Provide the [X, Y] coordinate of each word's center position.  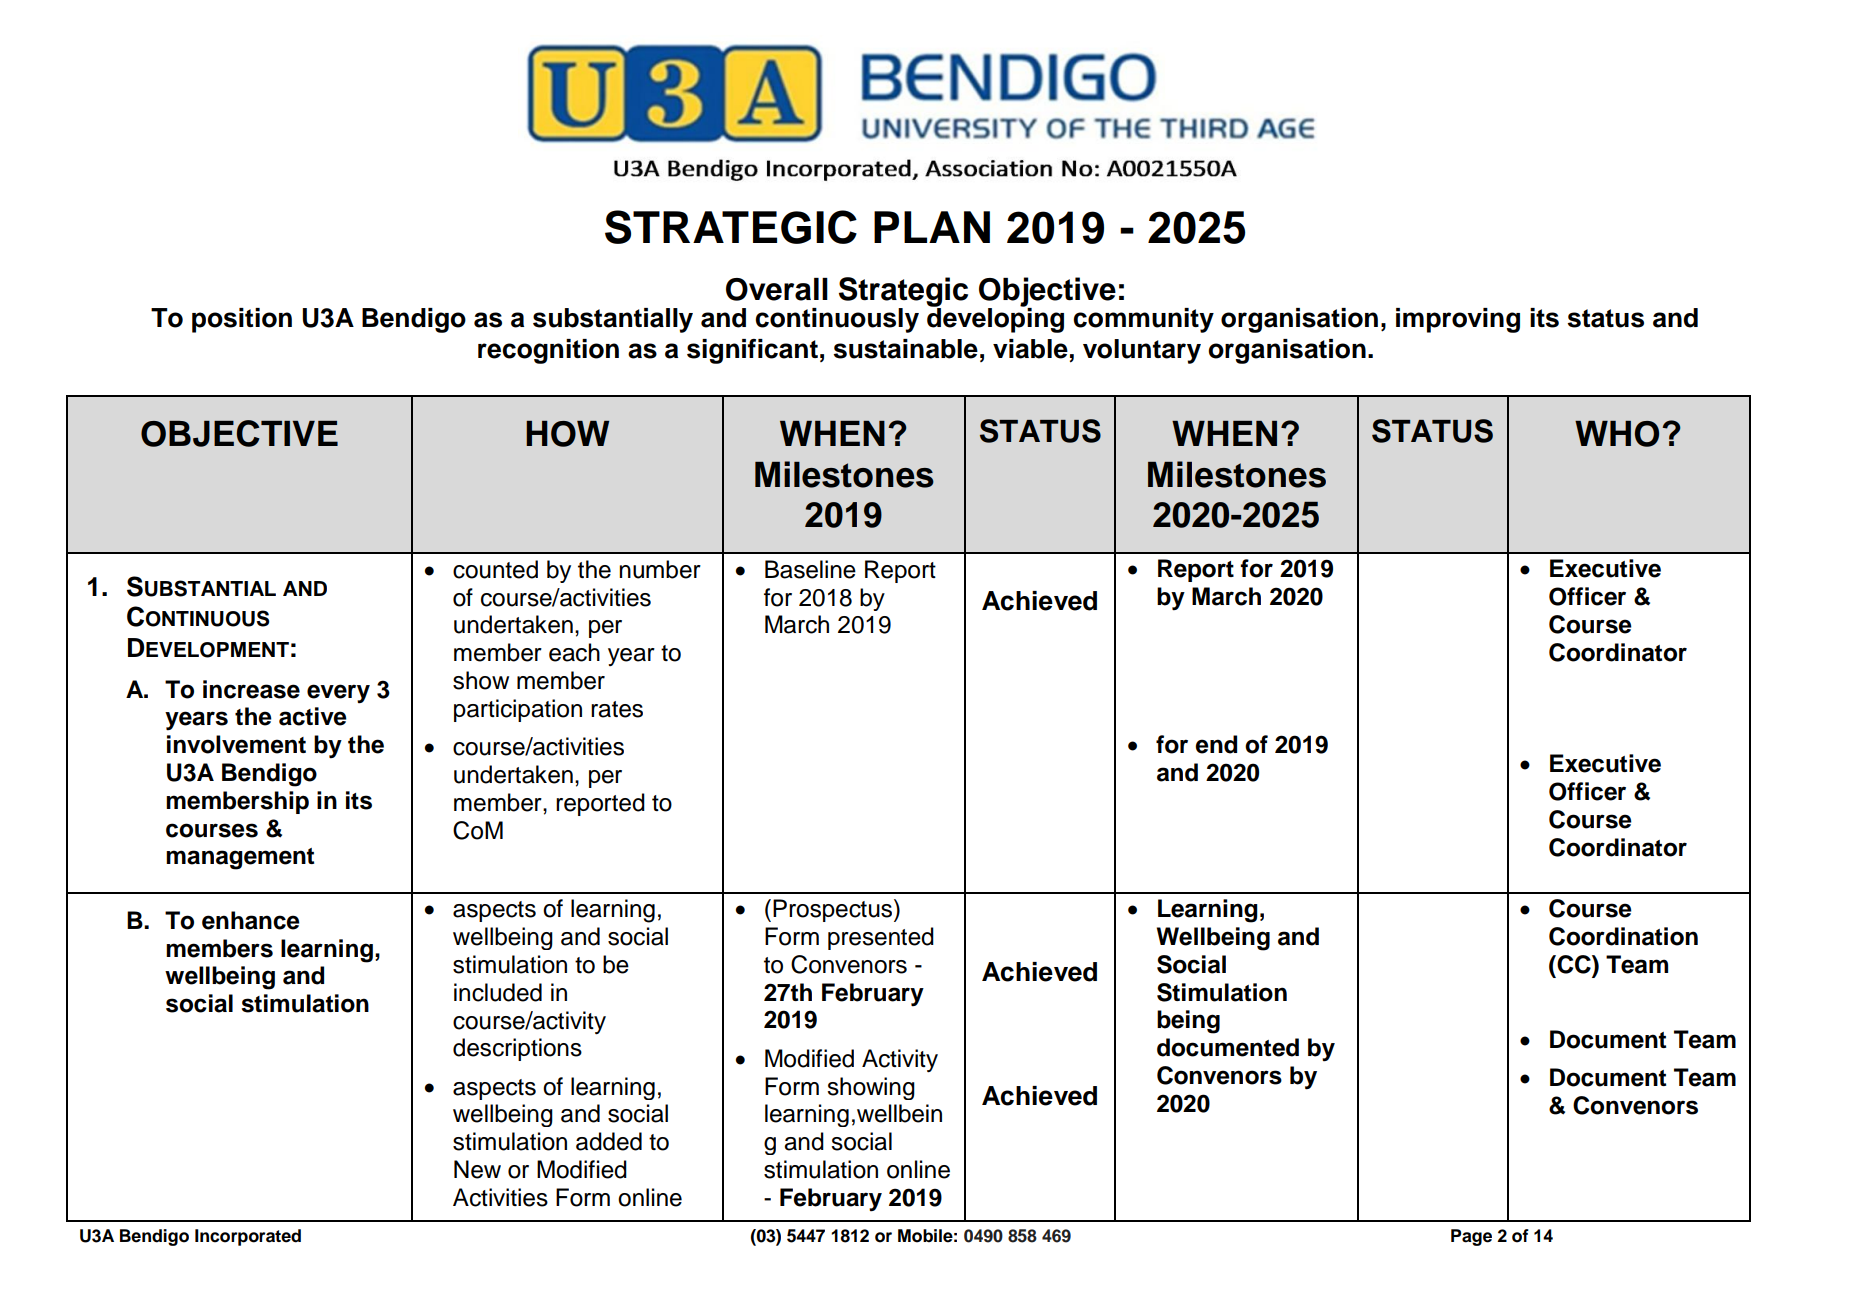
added [609, 1141]
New [477, 1169]
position [242, 320]
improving [1458, 320]
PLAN [932, 227]
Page [1471, 1237]
